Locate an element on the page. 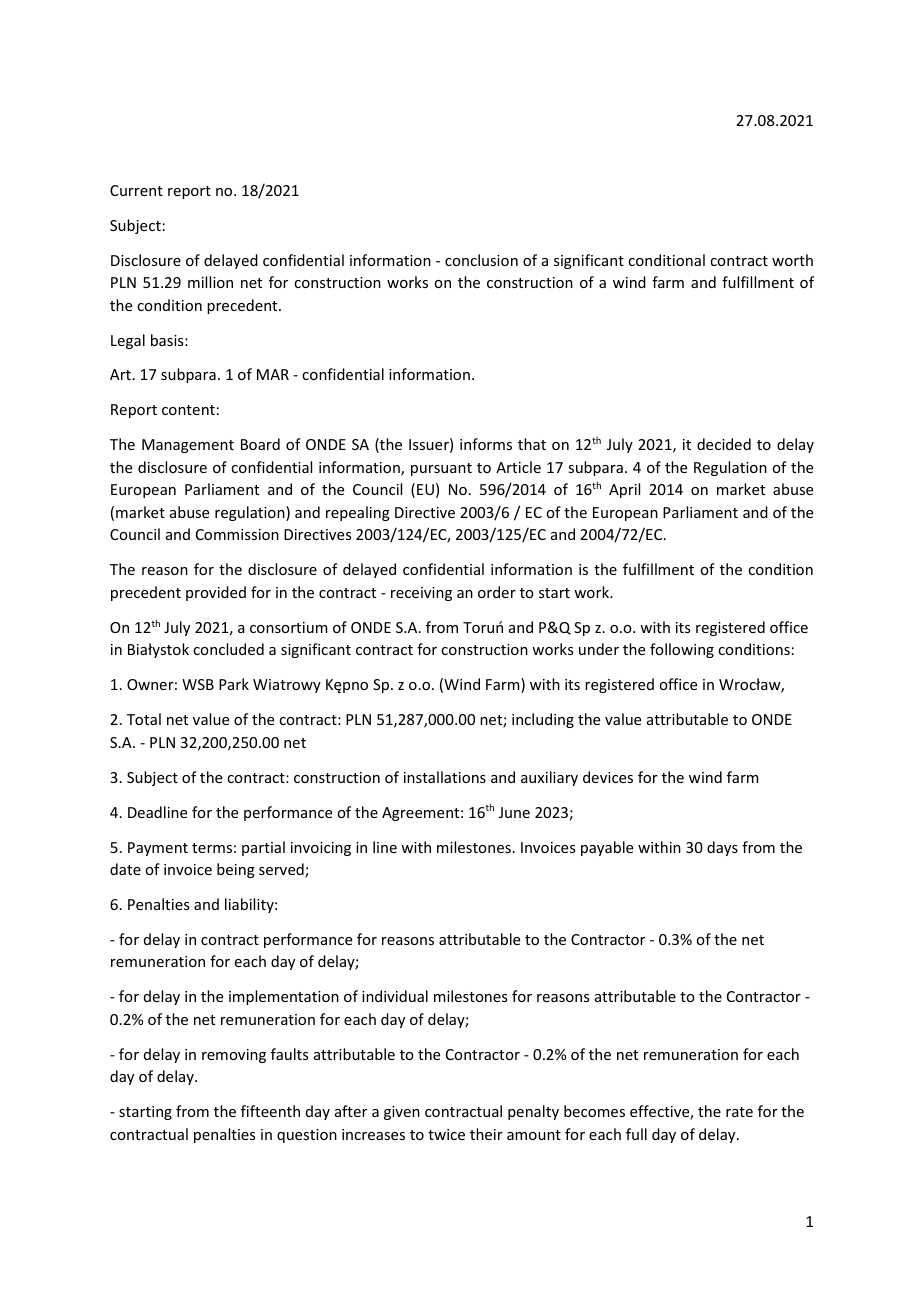 The width and height of the document is (924, 1308). Current is located at coordinates (136, 190).
